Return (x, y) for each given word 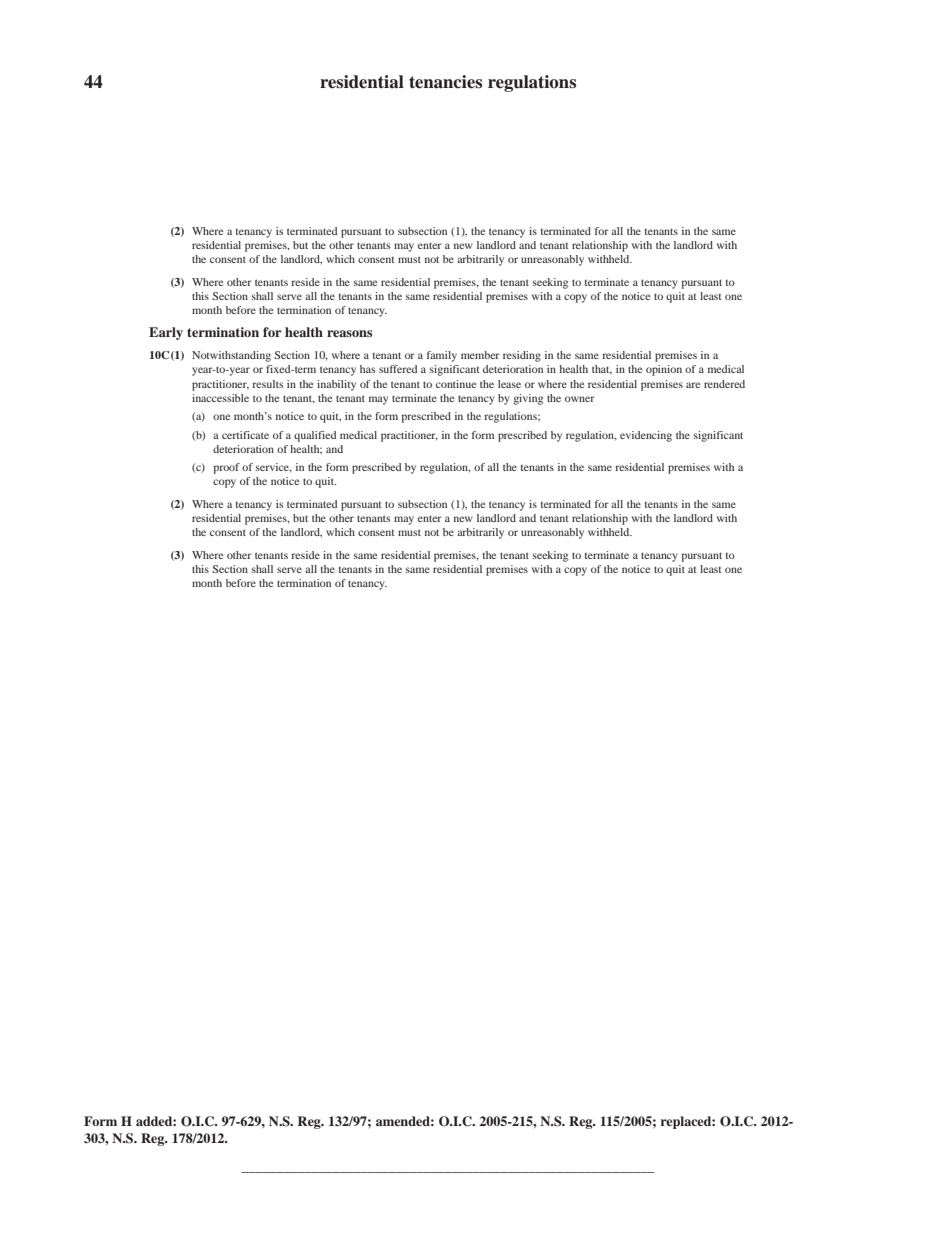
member (480, 355)
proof (226, 468)
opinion (664, 370)
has (367, 369)
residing (522, 356)
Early (166, 333)
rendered (724, 384)
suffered (398, 369)
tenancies (445, 82)
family (442, 356)
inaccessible (220, 398)
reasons (349, 333)
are (693, 385)
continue (456, 384)
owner (580, 399)
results (267, 384)
